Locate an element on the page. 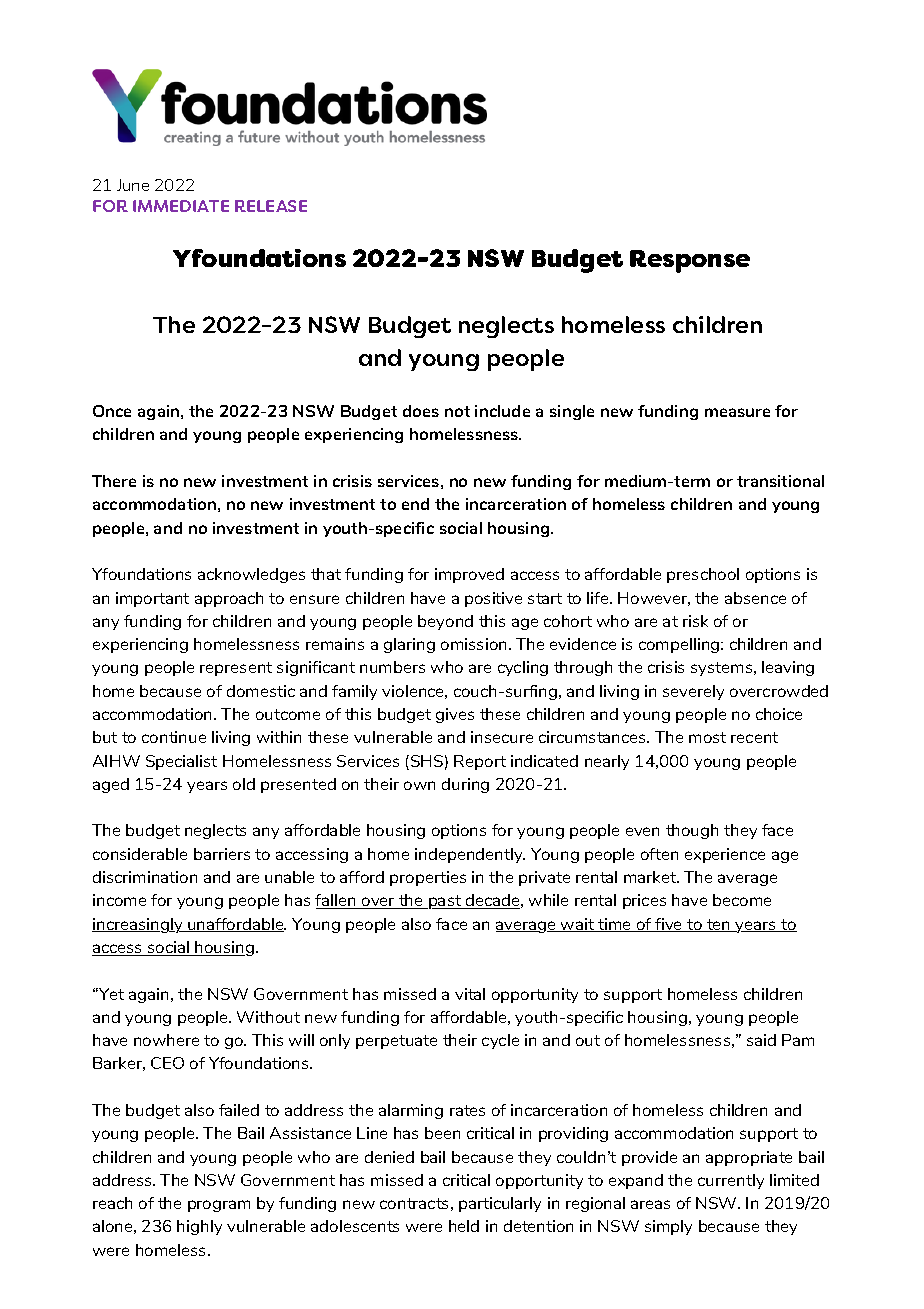 The image size is (924, 1309). acknowledges is located at coordinates (251, 575).
